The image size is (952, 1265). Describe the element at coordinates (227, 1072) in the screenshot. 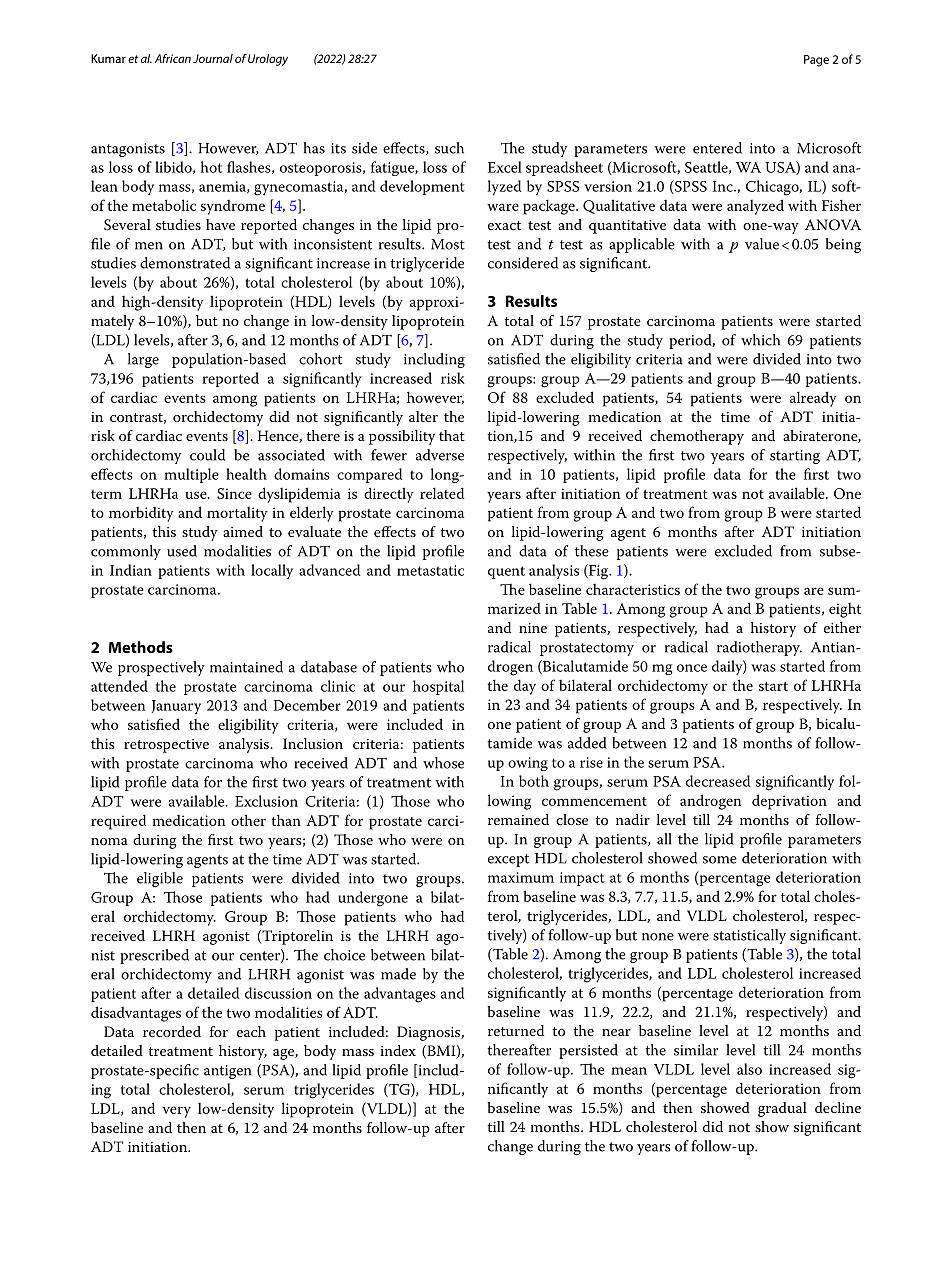

I see `antigen` at that location.
